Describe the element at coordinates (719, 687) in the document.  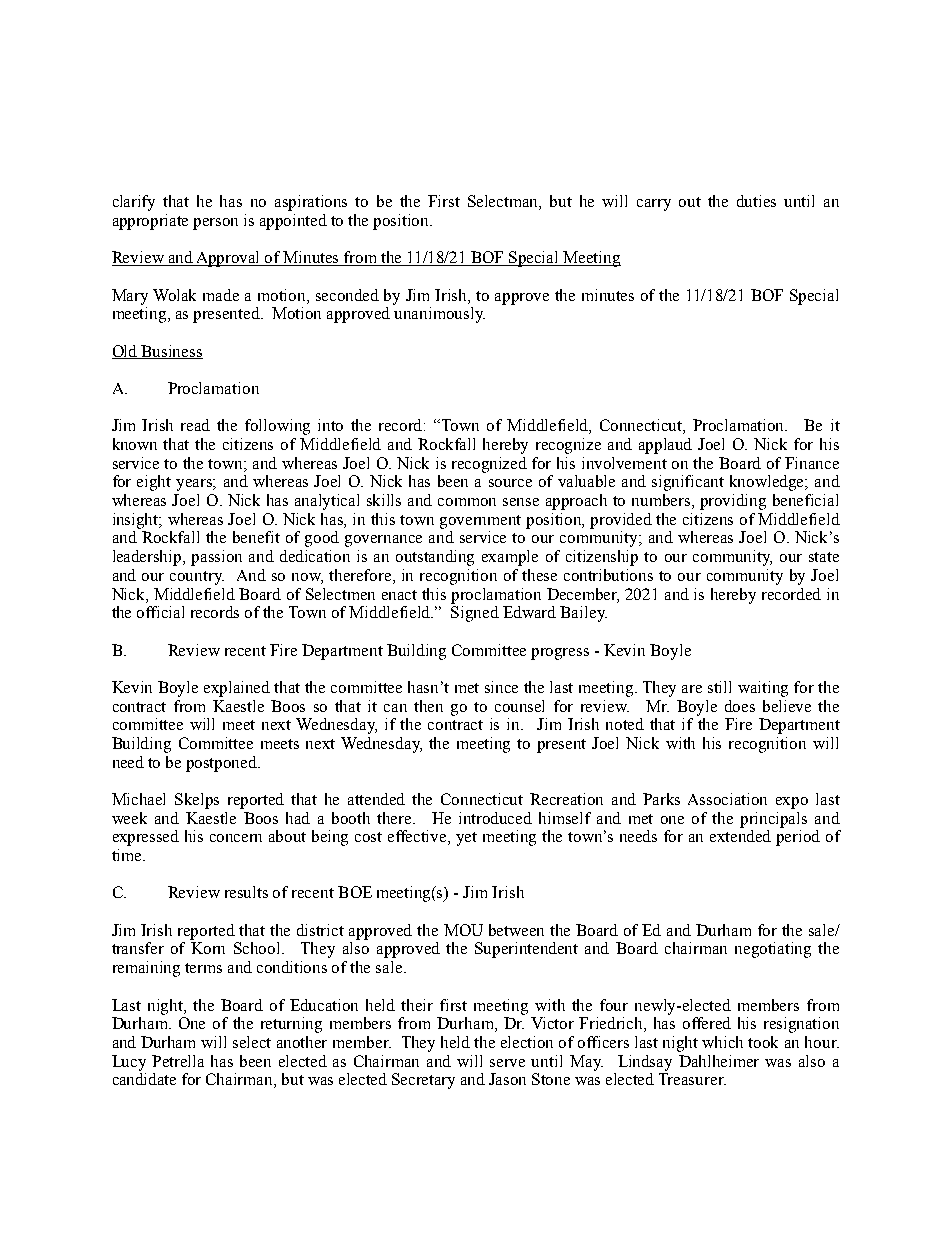
I see `still` at that location.
